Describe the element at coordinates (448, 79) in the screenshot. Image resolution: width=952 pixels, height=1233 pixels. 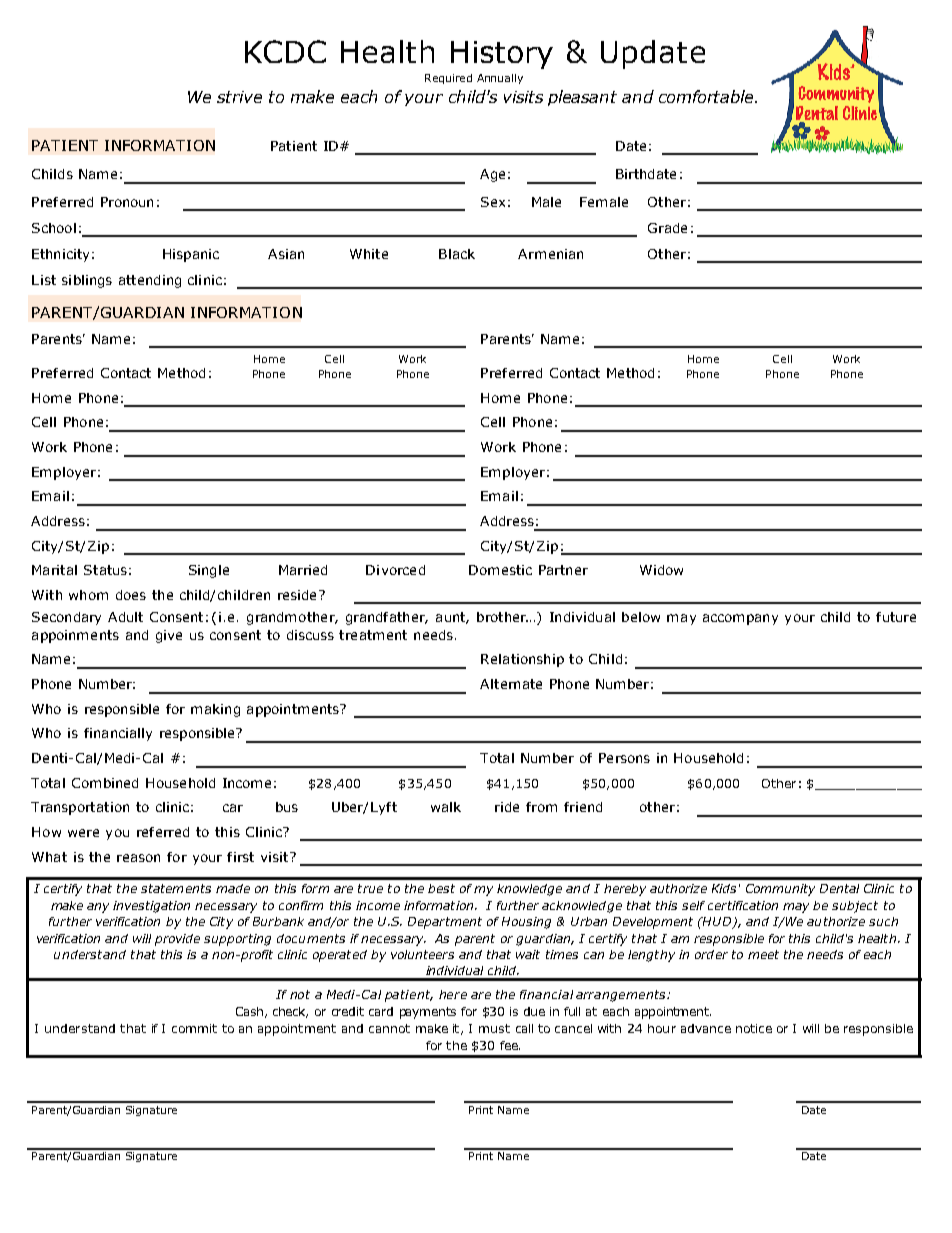
I see `Required` at that location.
